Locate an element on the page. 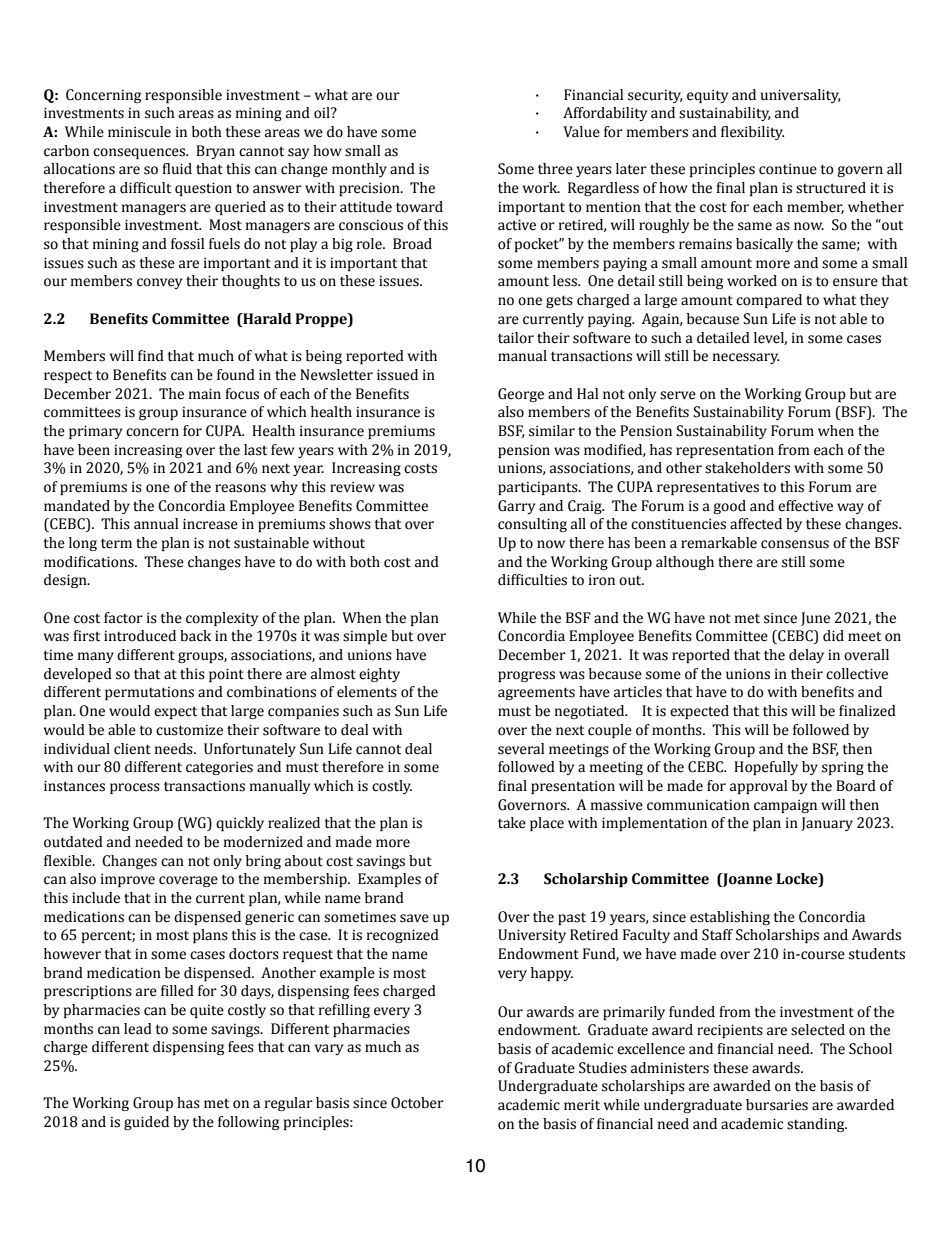  miniscule is located at coordinates (139, 132).
